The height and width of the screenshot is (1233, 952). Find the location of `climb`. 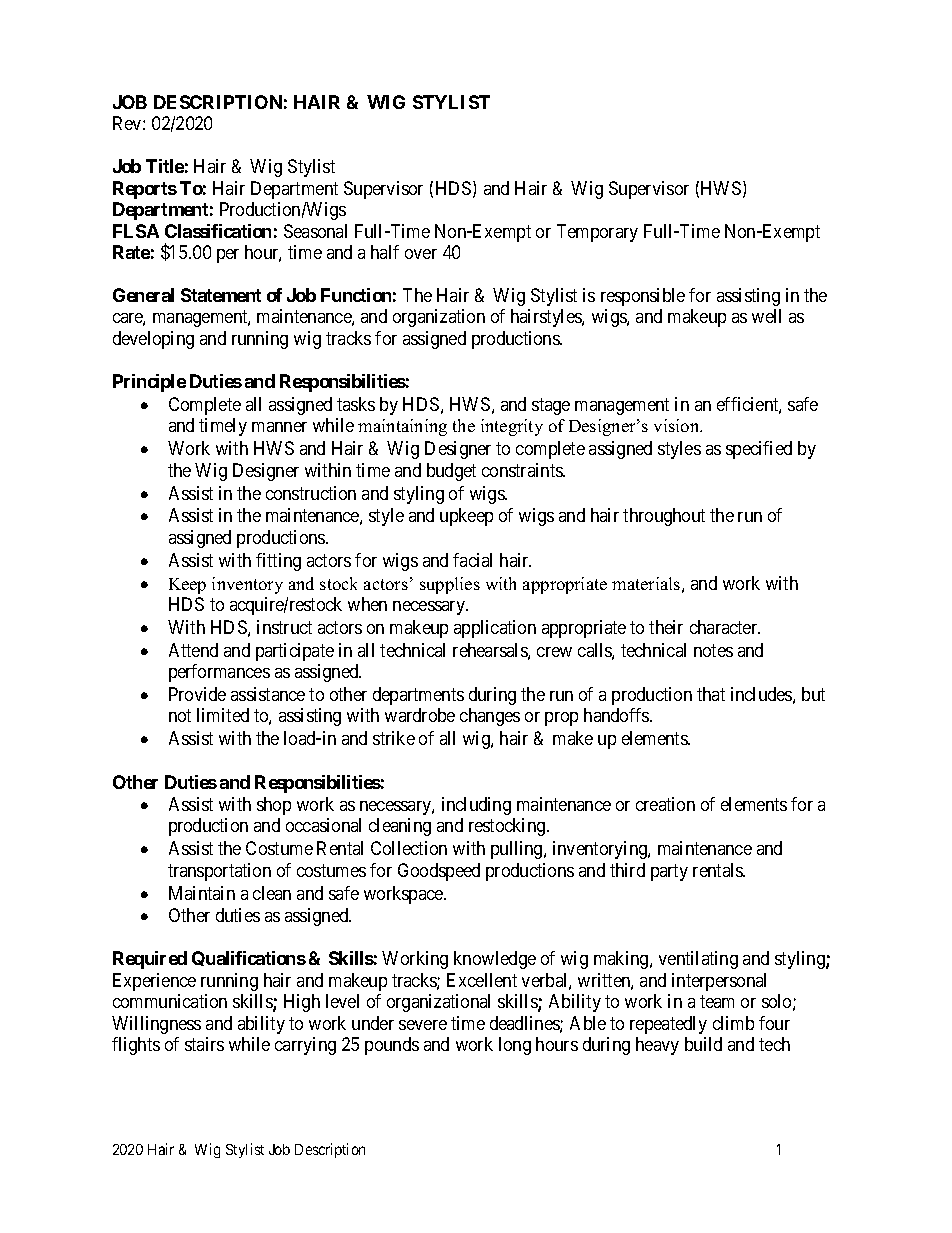

climb is located at coordinates (733, 1023).
